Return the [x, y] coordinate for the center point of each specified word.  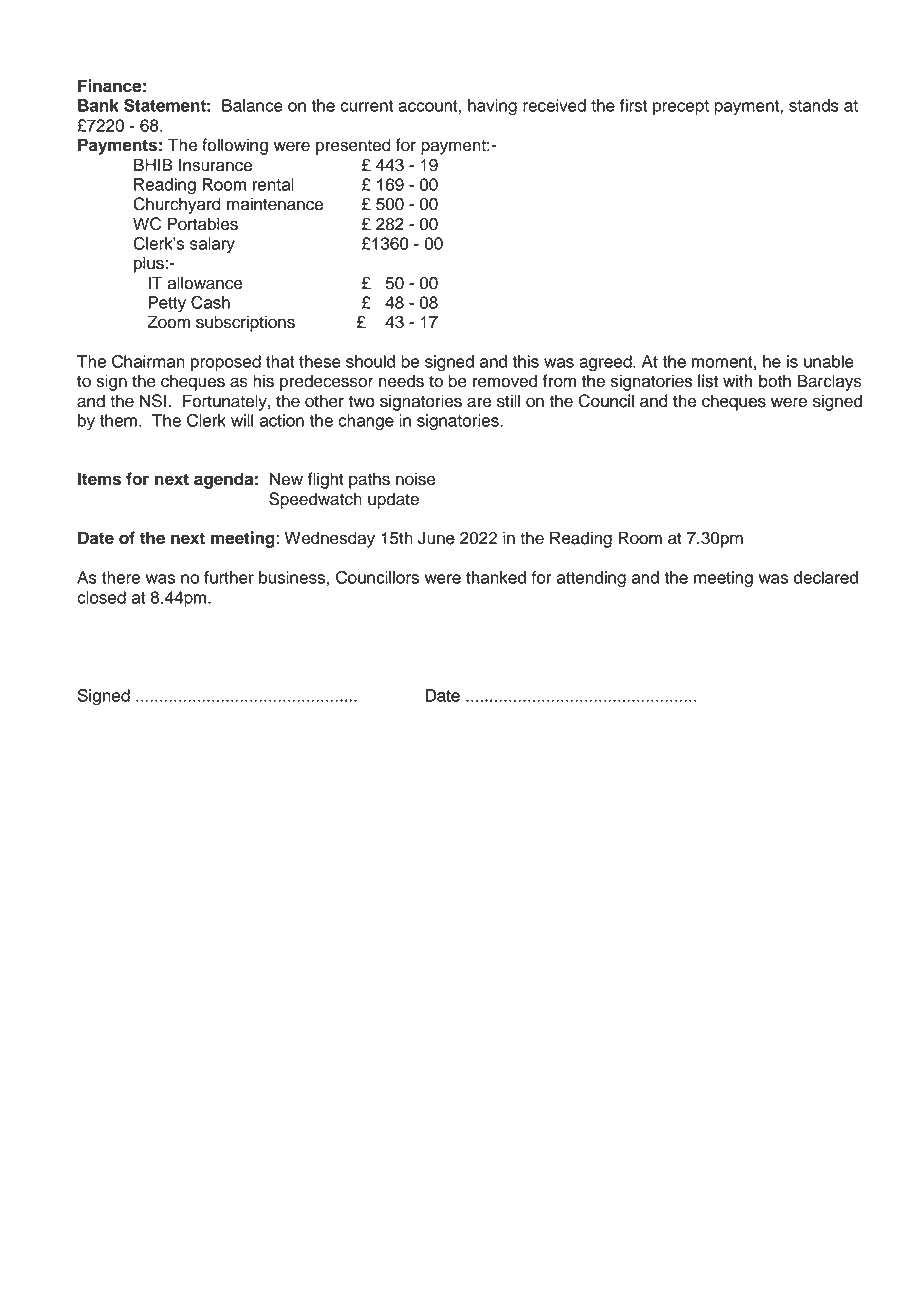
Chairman [148, 361]
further [229, 577]
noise [416, 479]
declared [826, 577]
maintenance [275, 204]
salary [212, 245]
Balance [252, 105]
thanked [496, 577]
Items [99, 479]
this [525, 361]
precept [681, 107]
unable [829, 361]
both [775, 381]
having [492, 107]
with [738, 380]
